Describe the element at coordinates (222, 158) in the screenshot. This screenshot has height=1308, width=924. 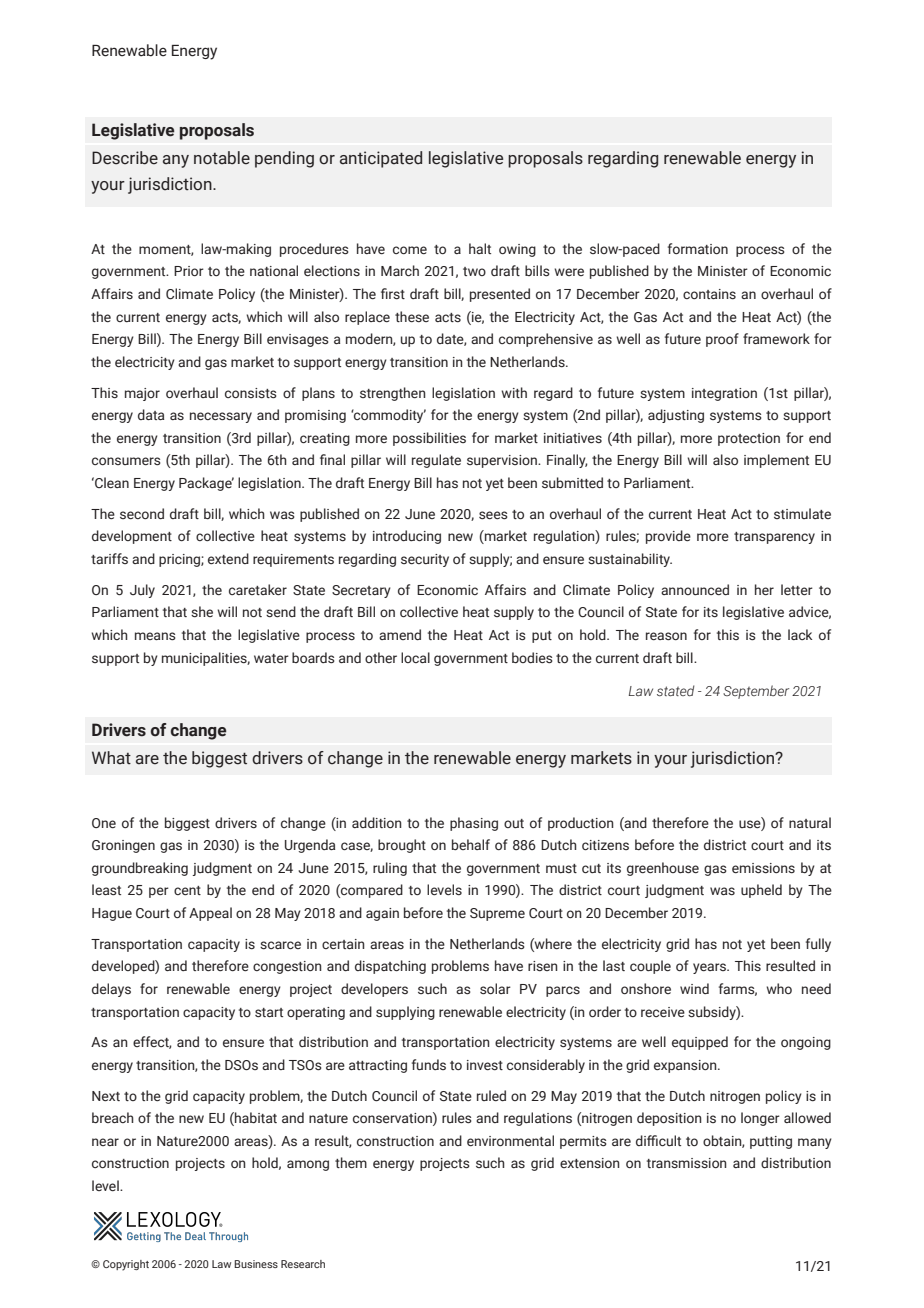
I see `notable` at that location.
